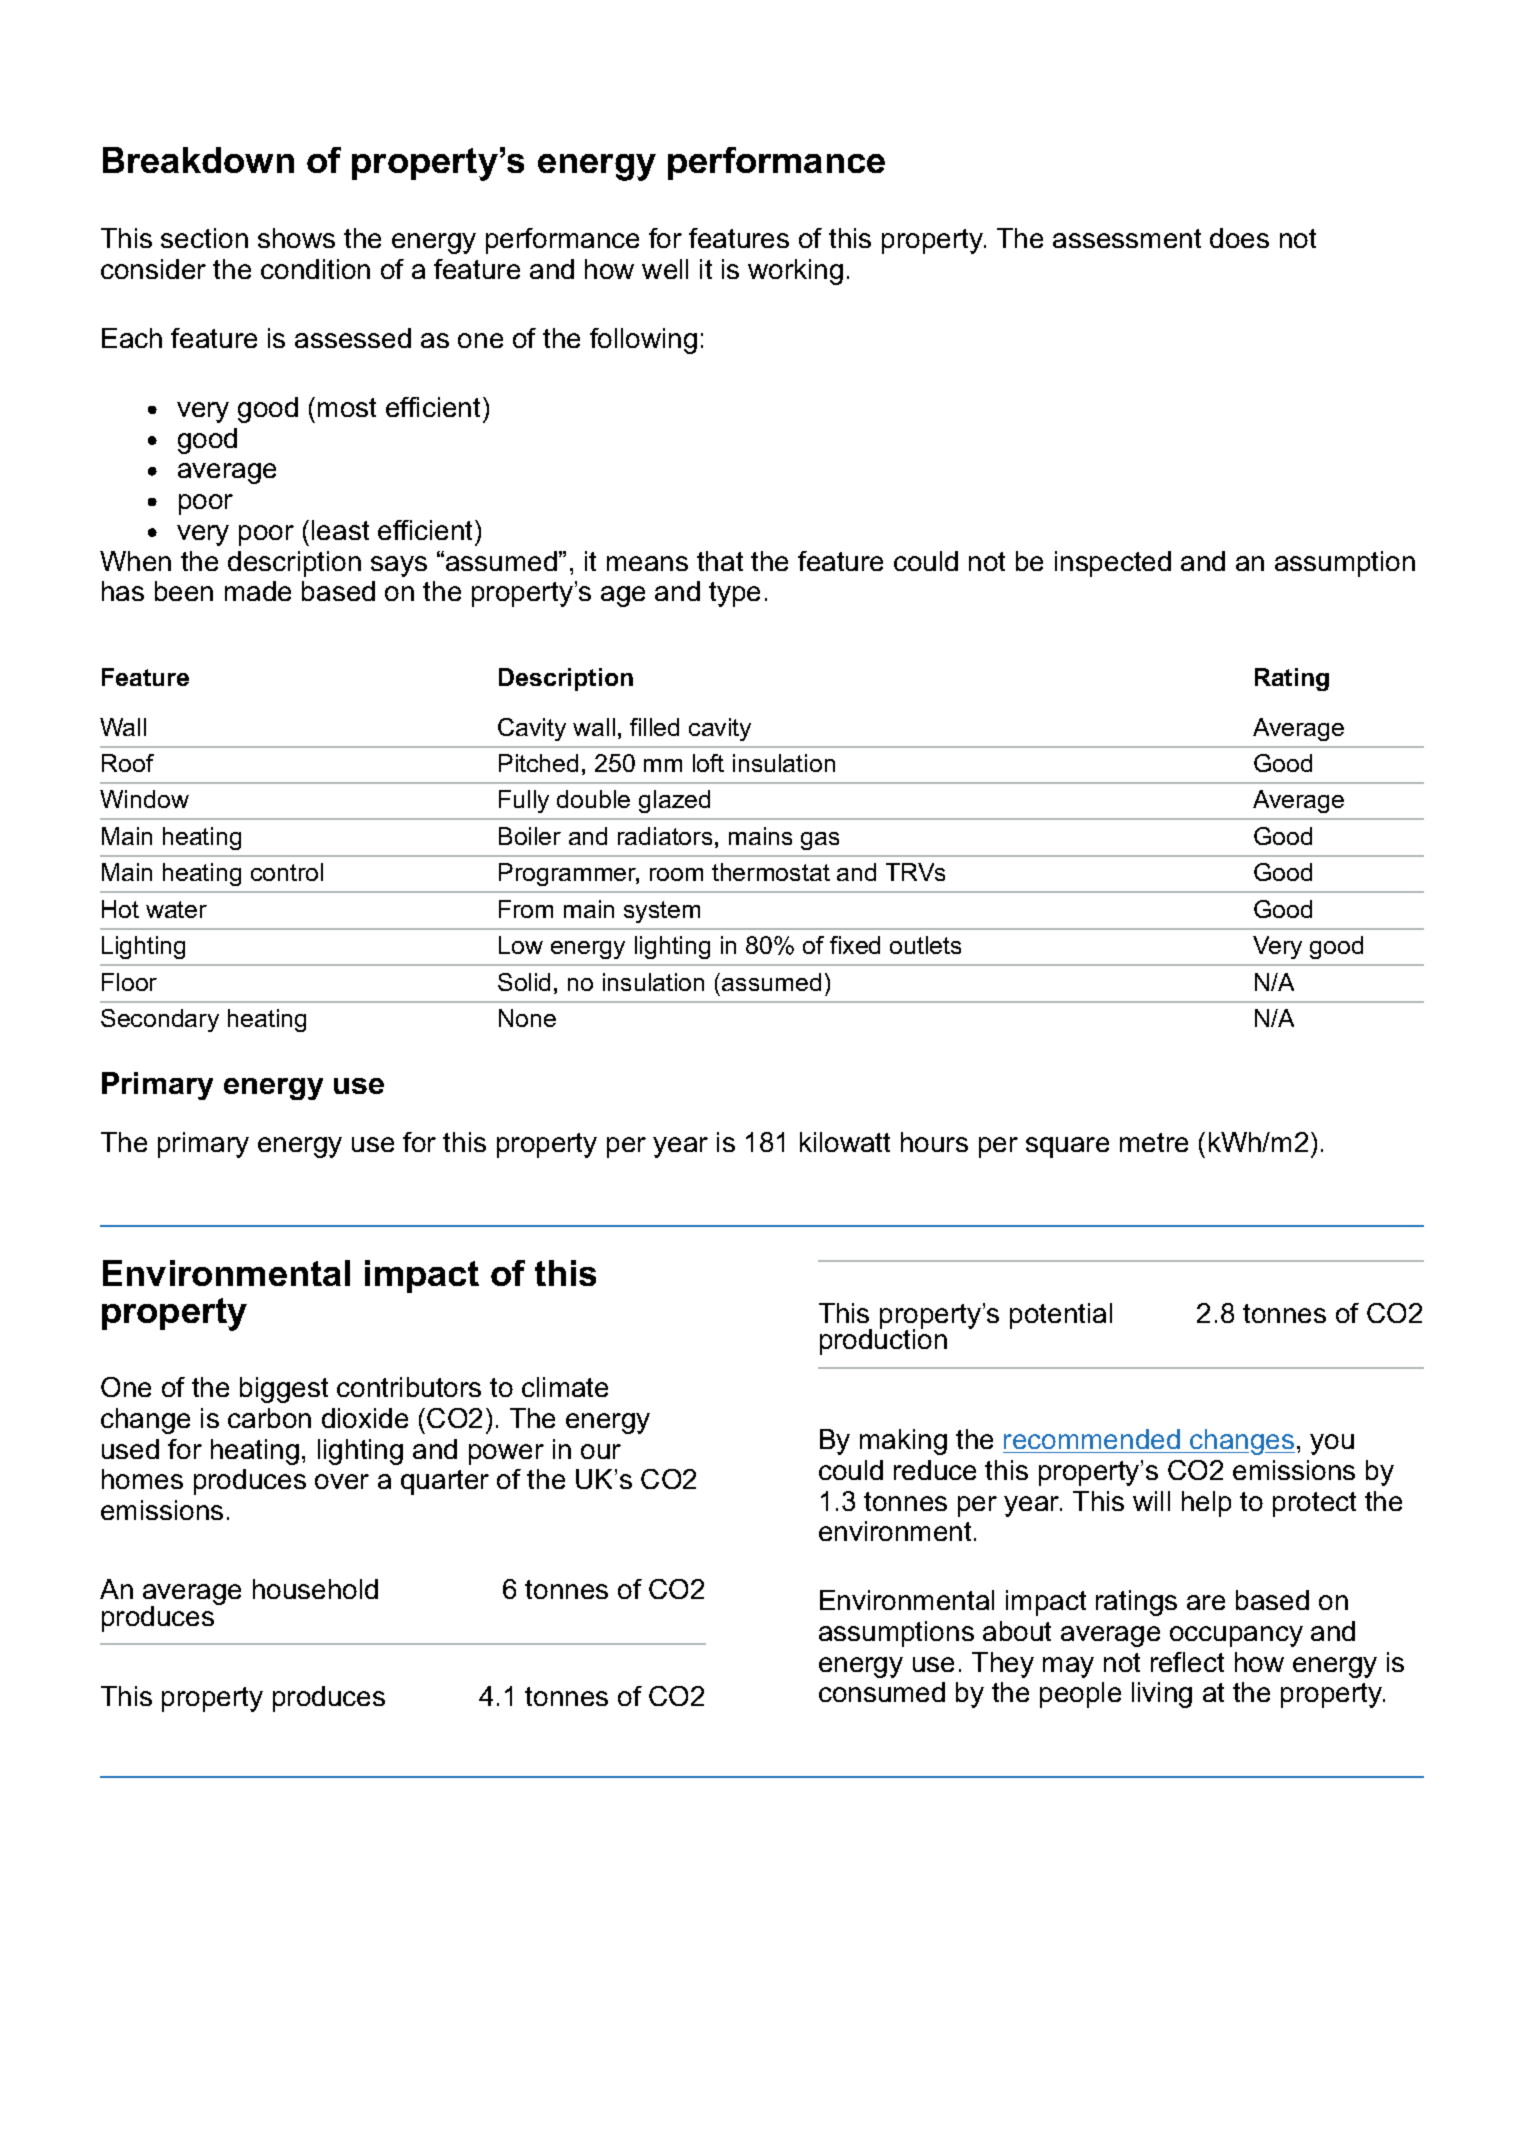 The height and width of the image is (2151, 1524). I want to click on inspected, so click(1113, 564).
